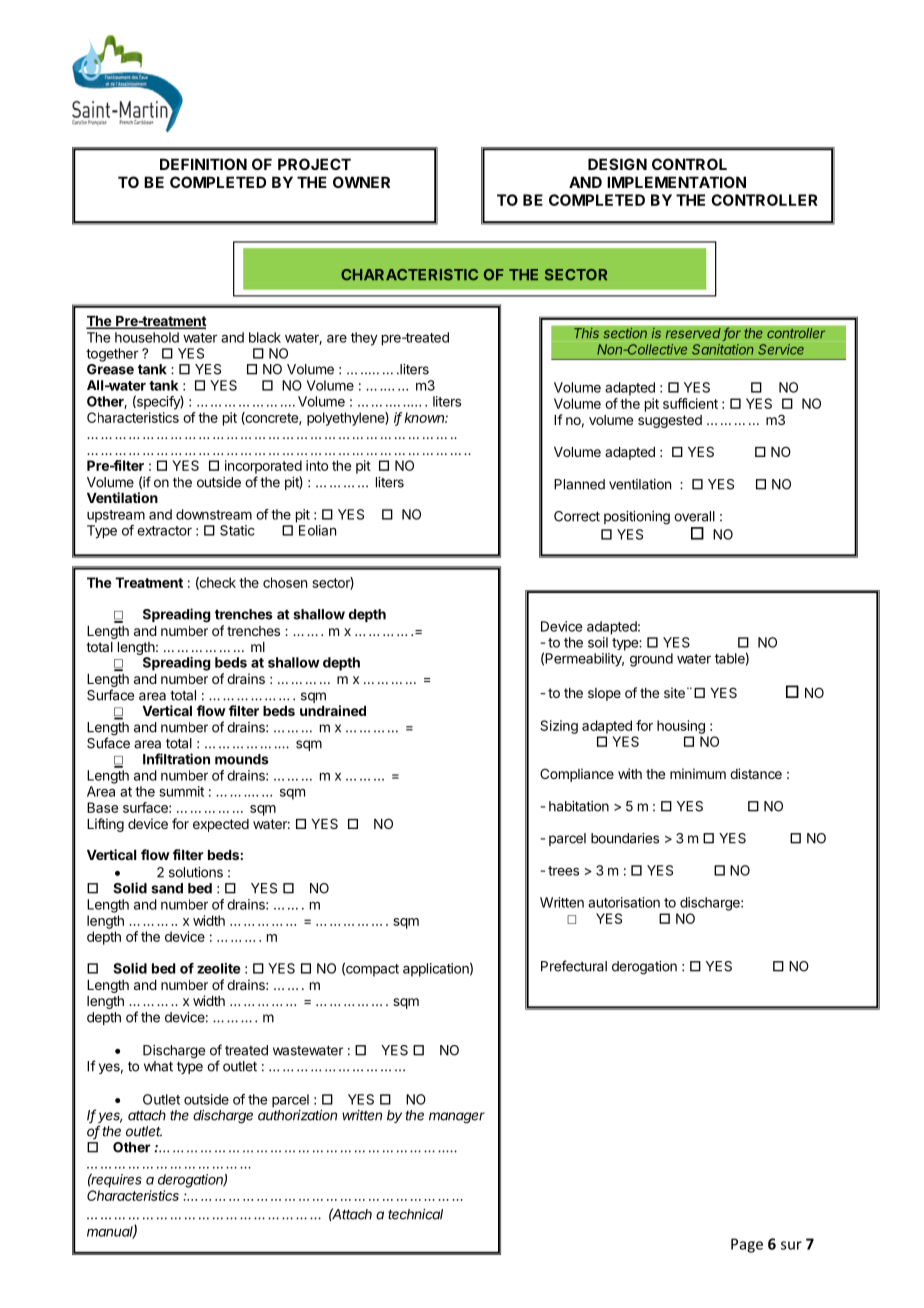 This document has height=1308, width=924. What do you see at coordinates (415, 1214) in the document?
I see `technical` at bounding box center [415, 1214].
